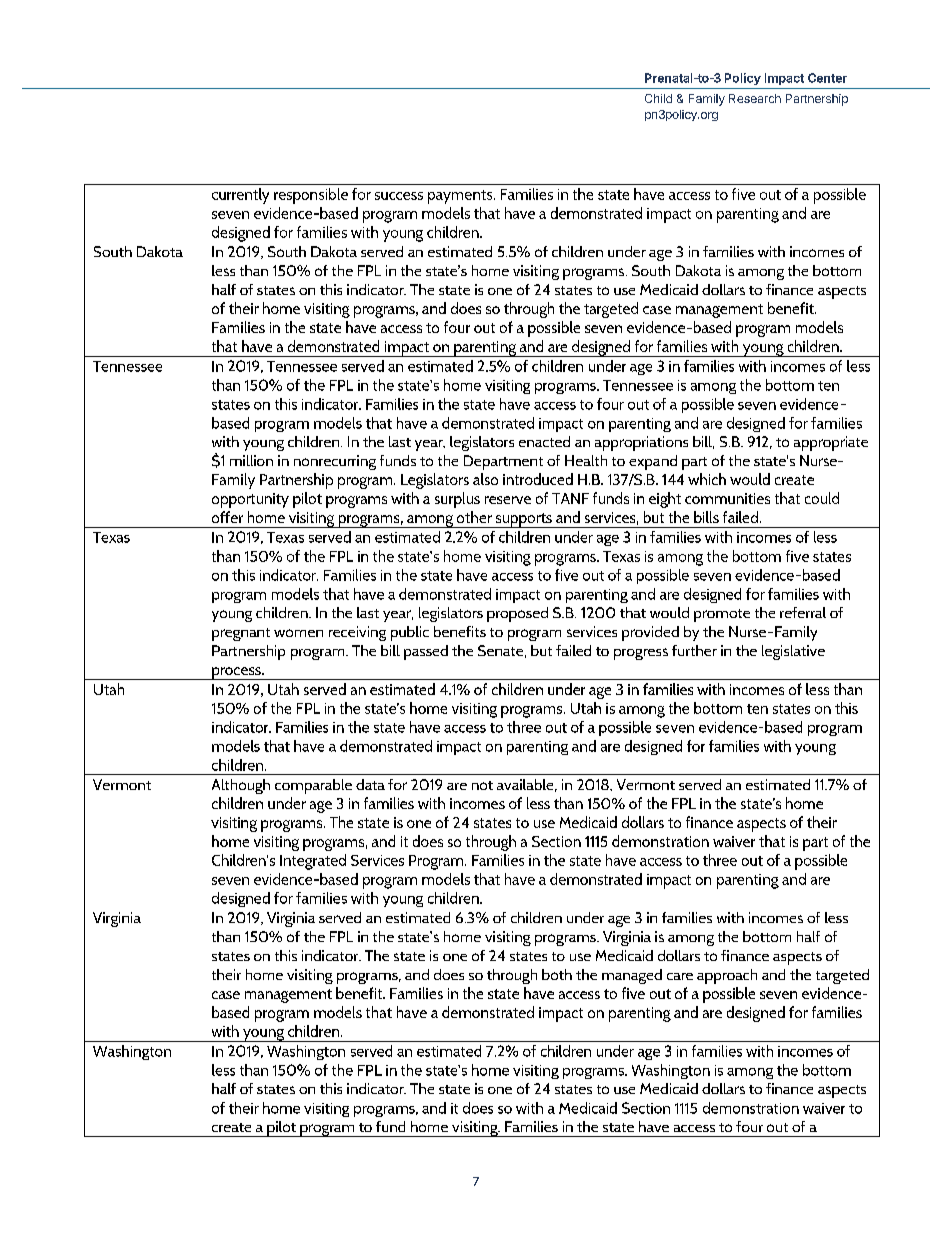 This screenshot has width=952, height=1233. What do you see at coordinates (557, 974) in the screenshot?
I see `both` at bounding box center [557, 974].
